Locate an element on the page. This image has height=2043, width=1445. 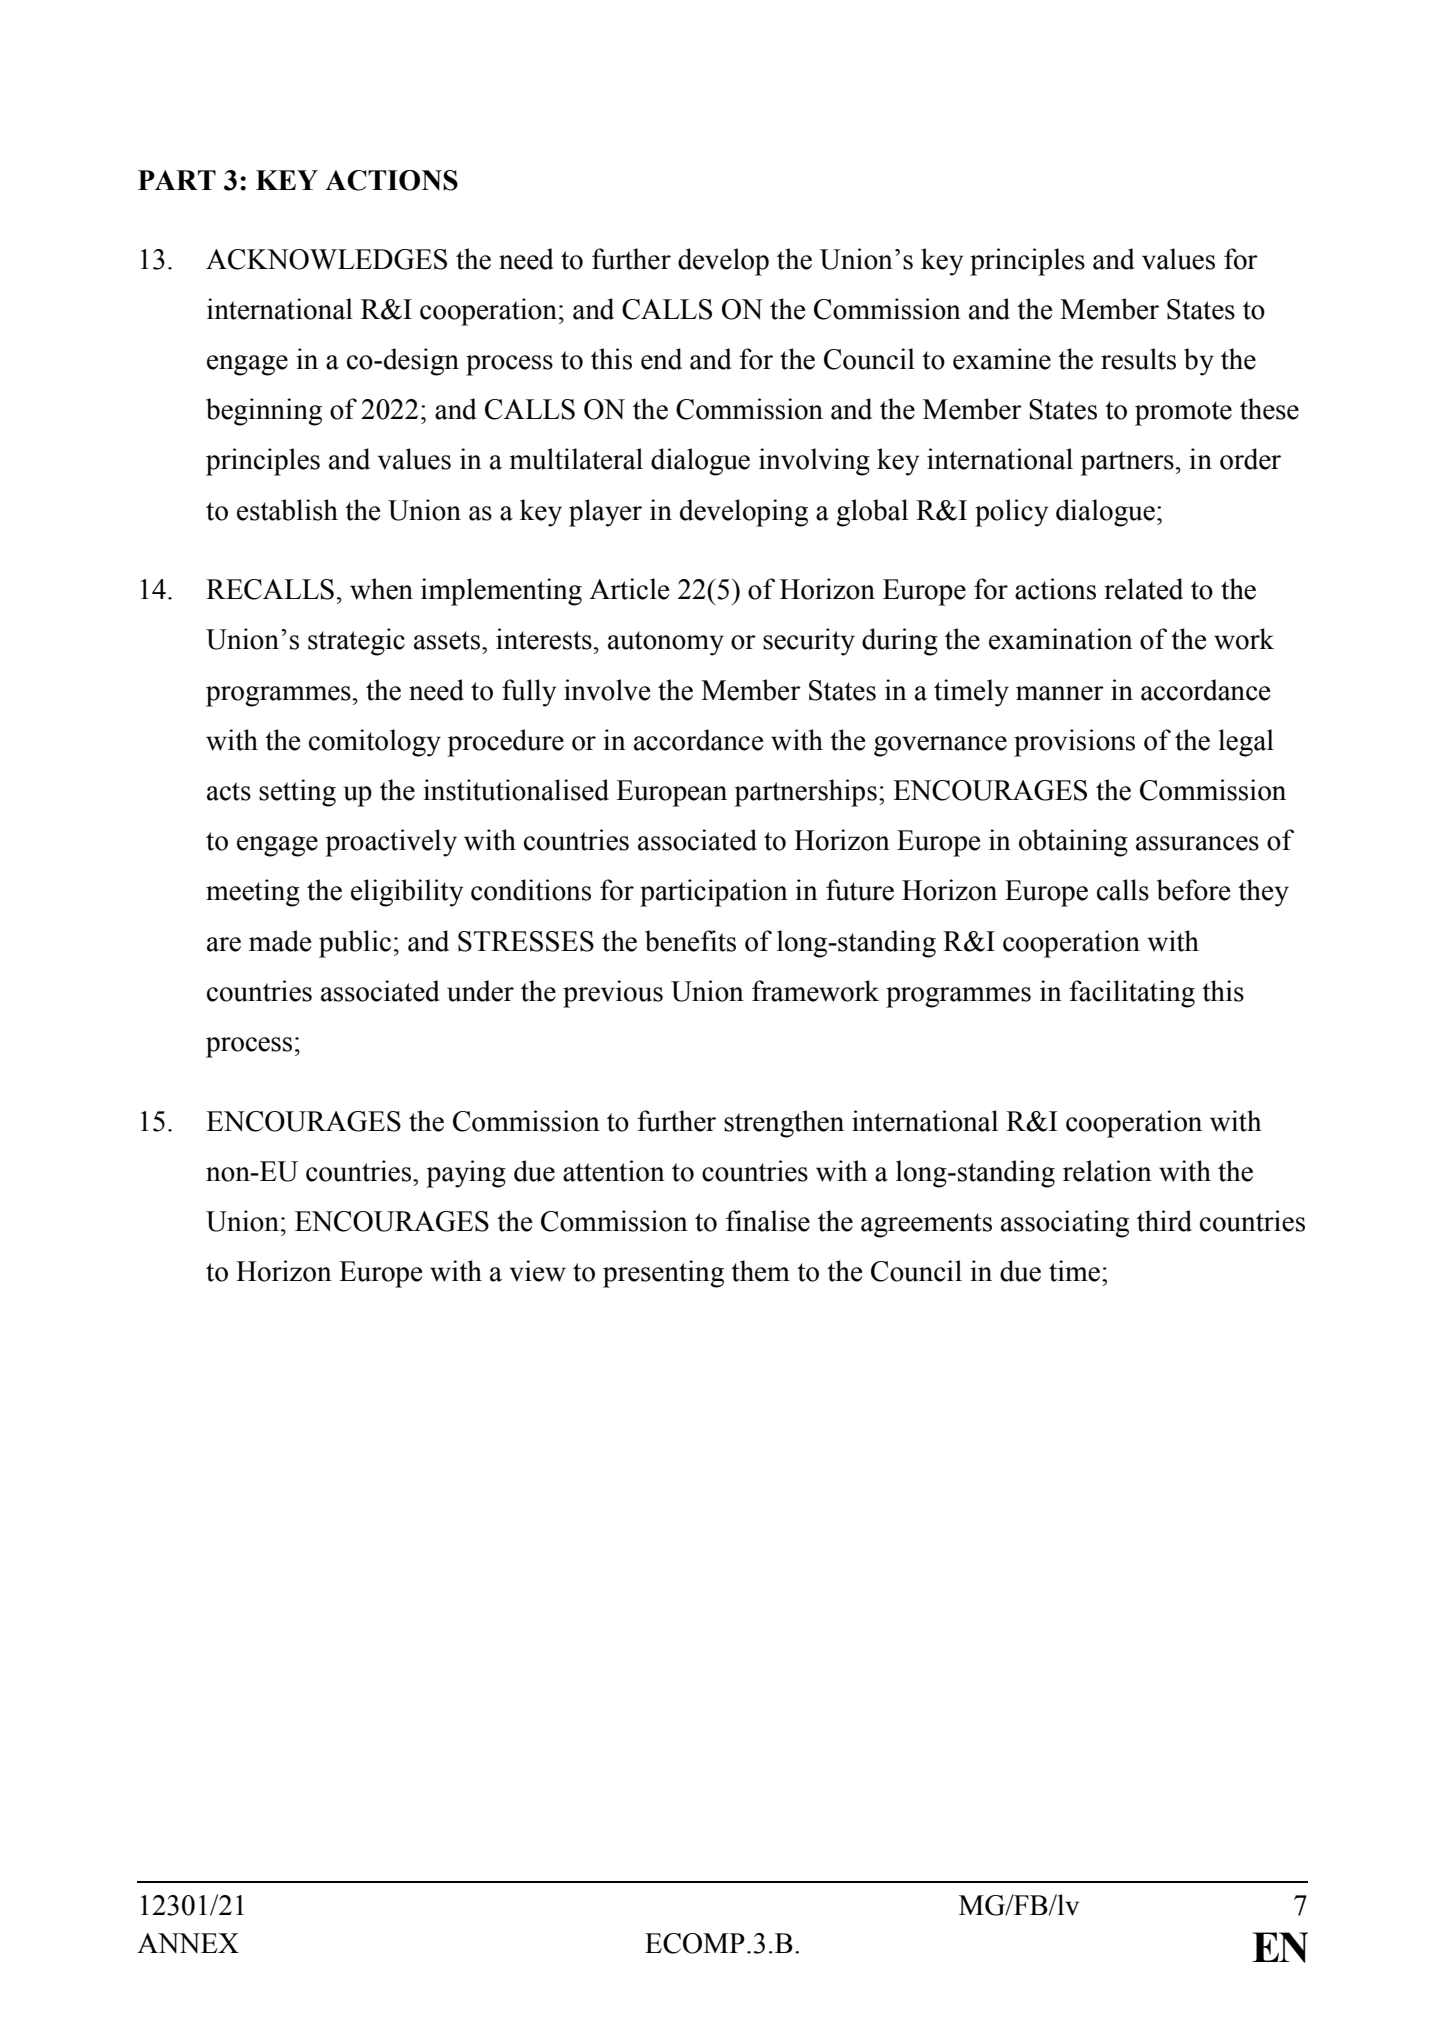
provisions is located at coordinates (1074, 743).
